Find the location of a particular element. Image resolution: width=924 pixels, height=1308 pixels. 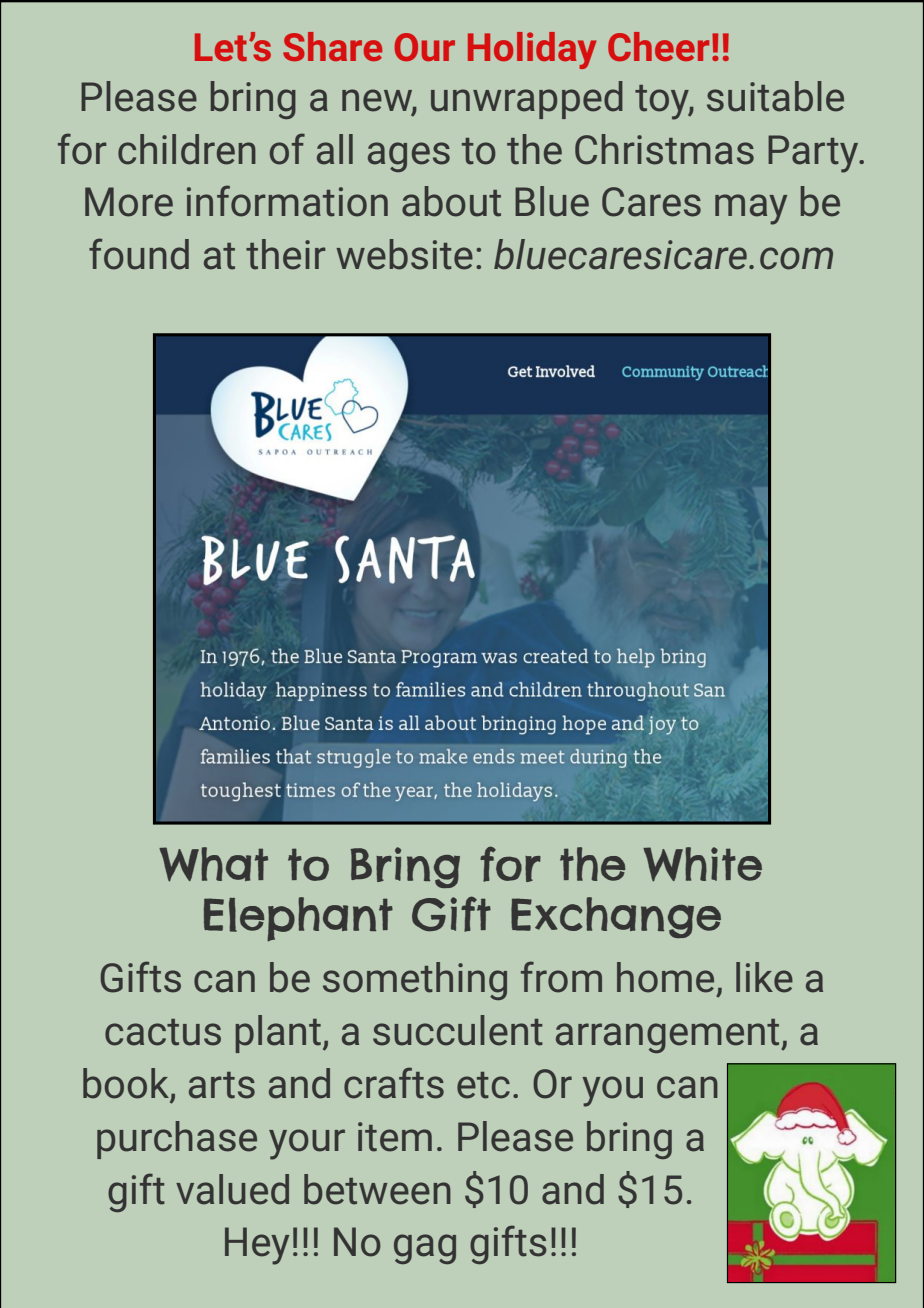

White is located at coordinates (702, 864).
